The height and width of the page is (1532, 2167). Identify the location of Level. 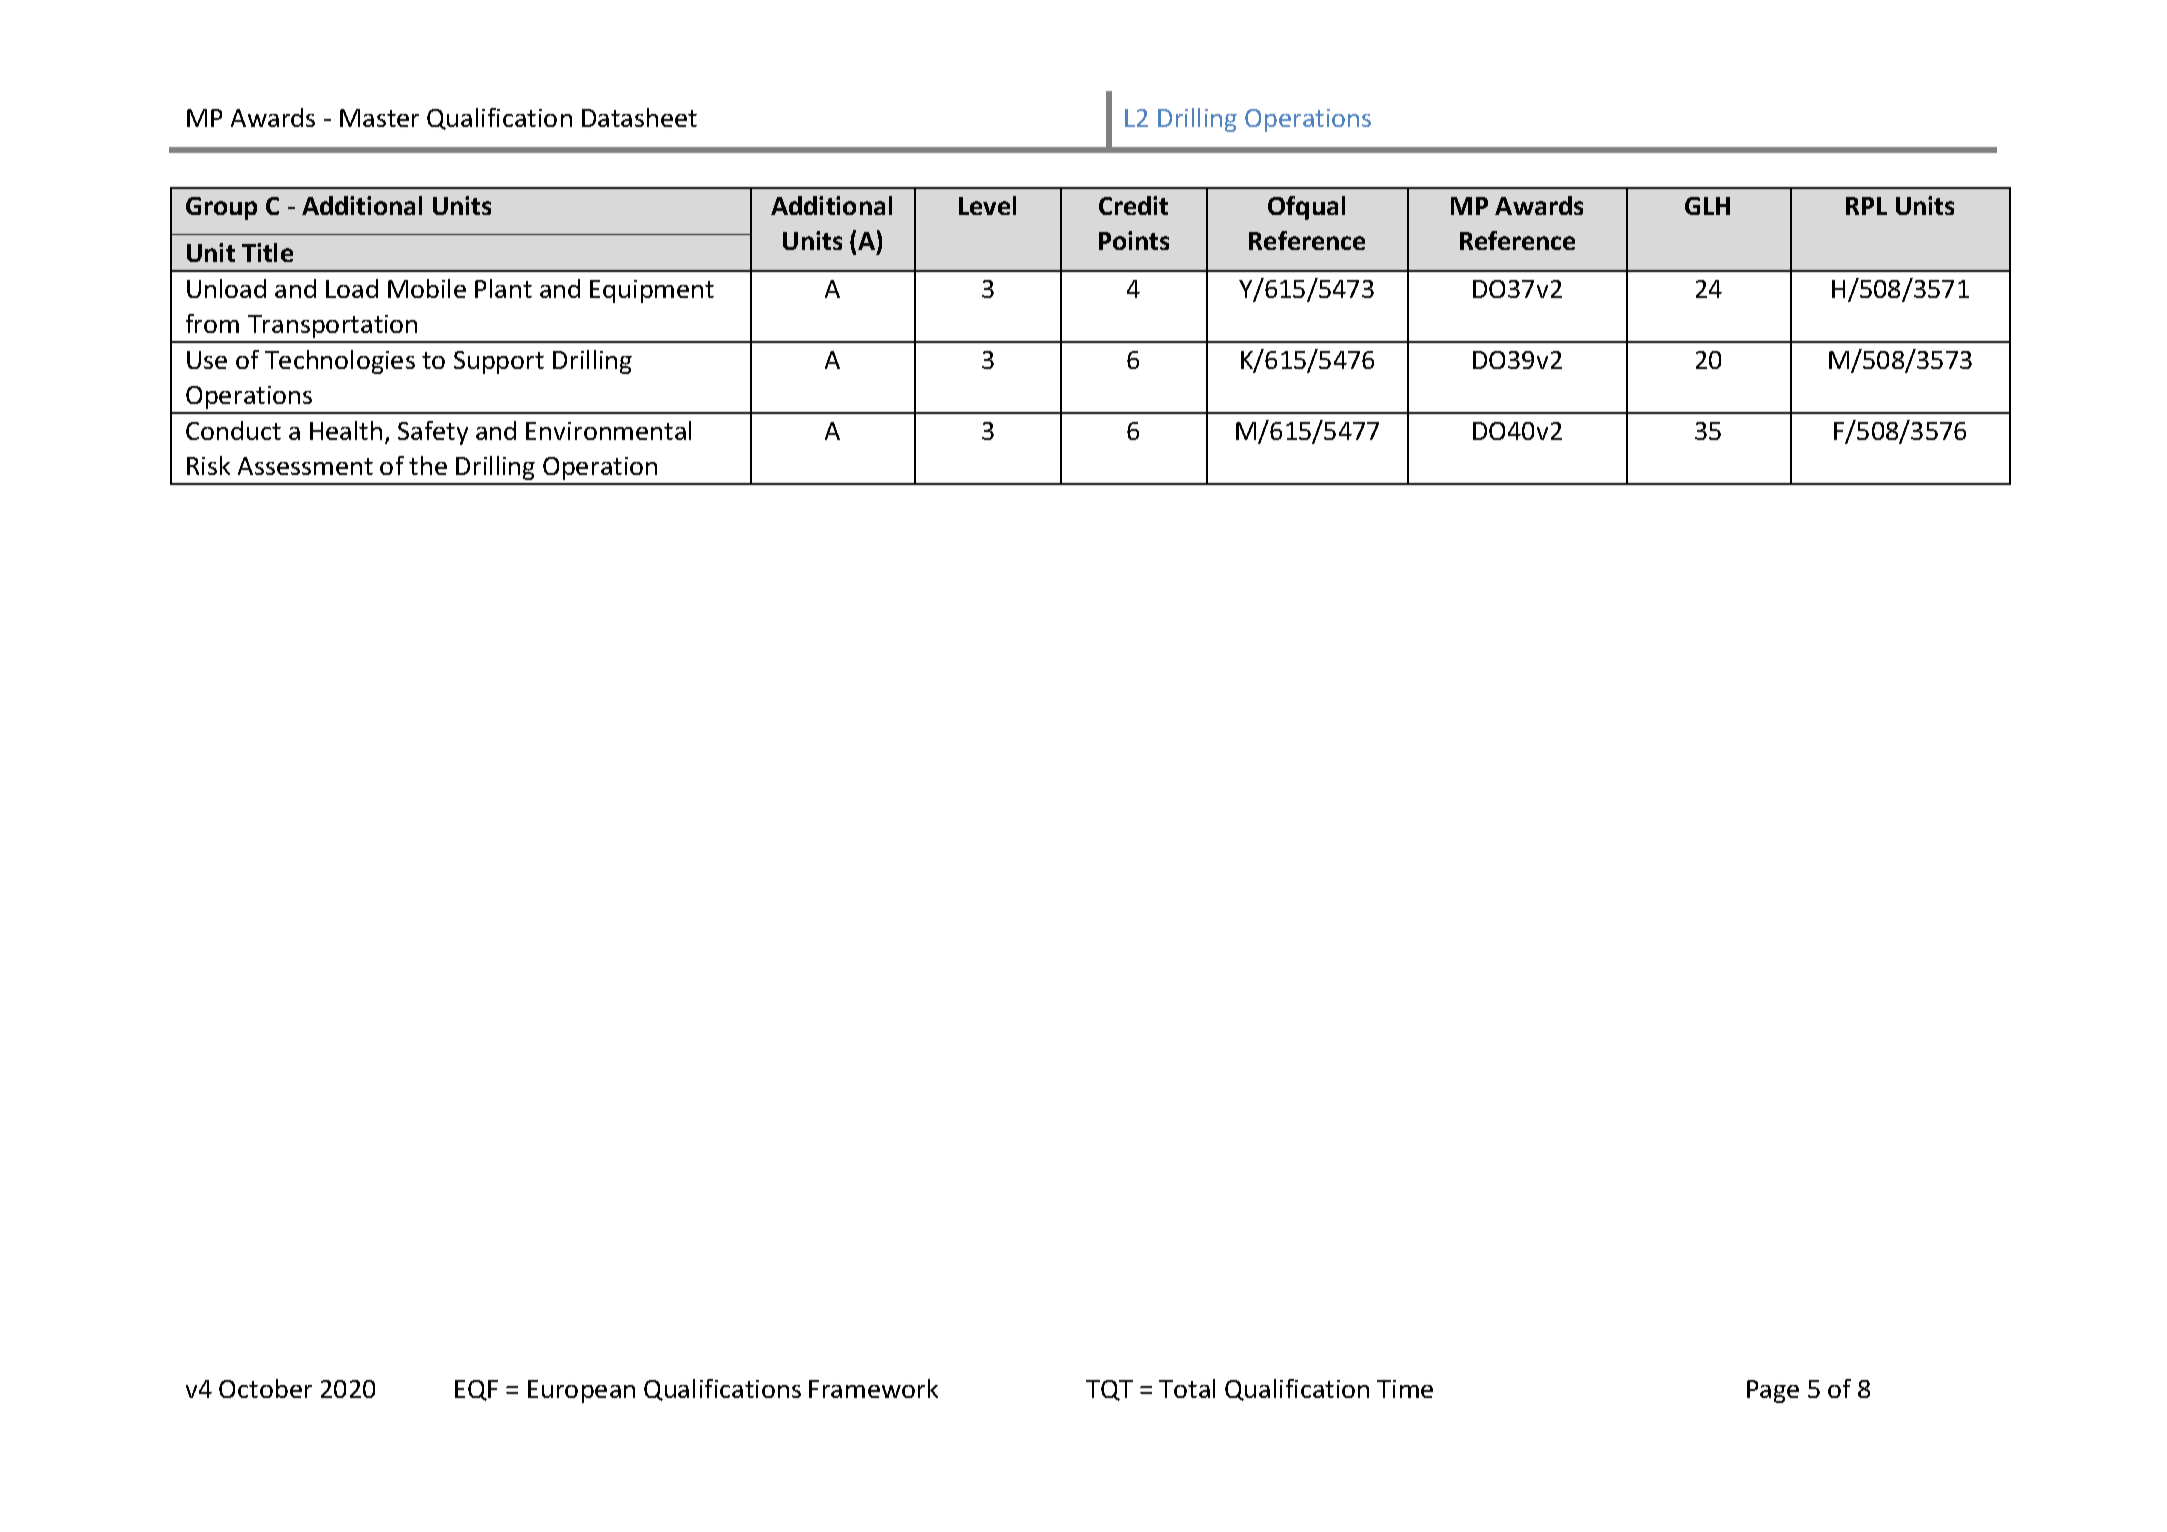
(987, 205).
